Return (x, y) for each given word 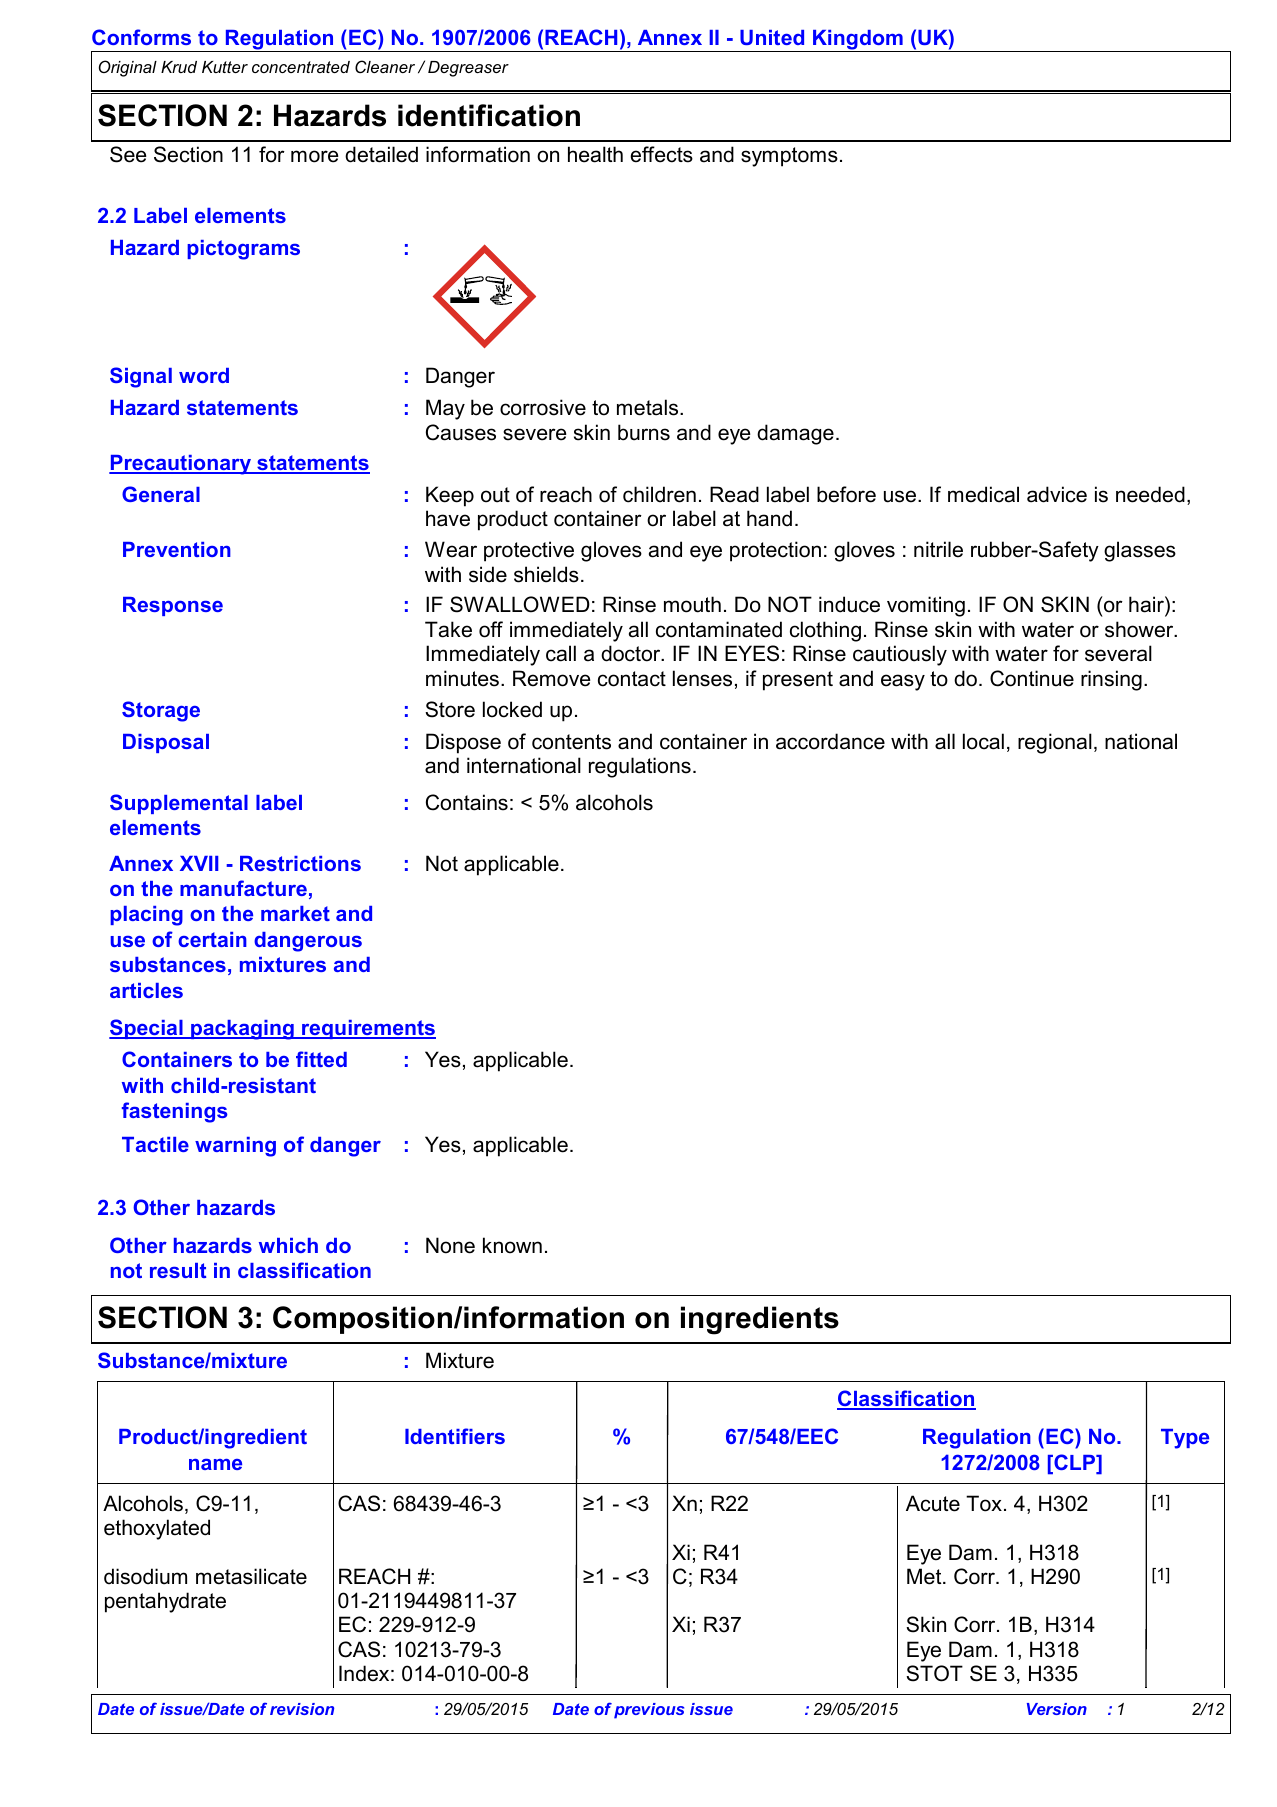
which (288, 1245)
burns (644, 432)
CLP (1075, 1463)
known (512, 1245)
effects (661, 154)
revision (302, 1709)
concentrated (301, 67)
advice (1057, 494)
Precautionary (181, 465)
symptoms (789, 157)
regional (1055, 743)
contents (571, 742)
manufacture (243, 888)
